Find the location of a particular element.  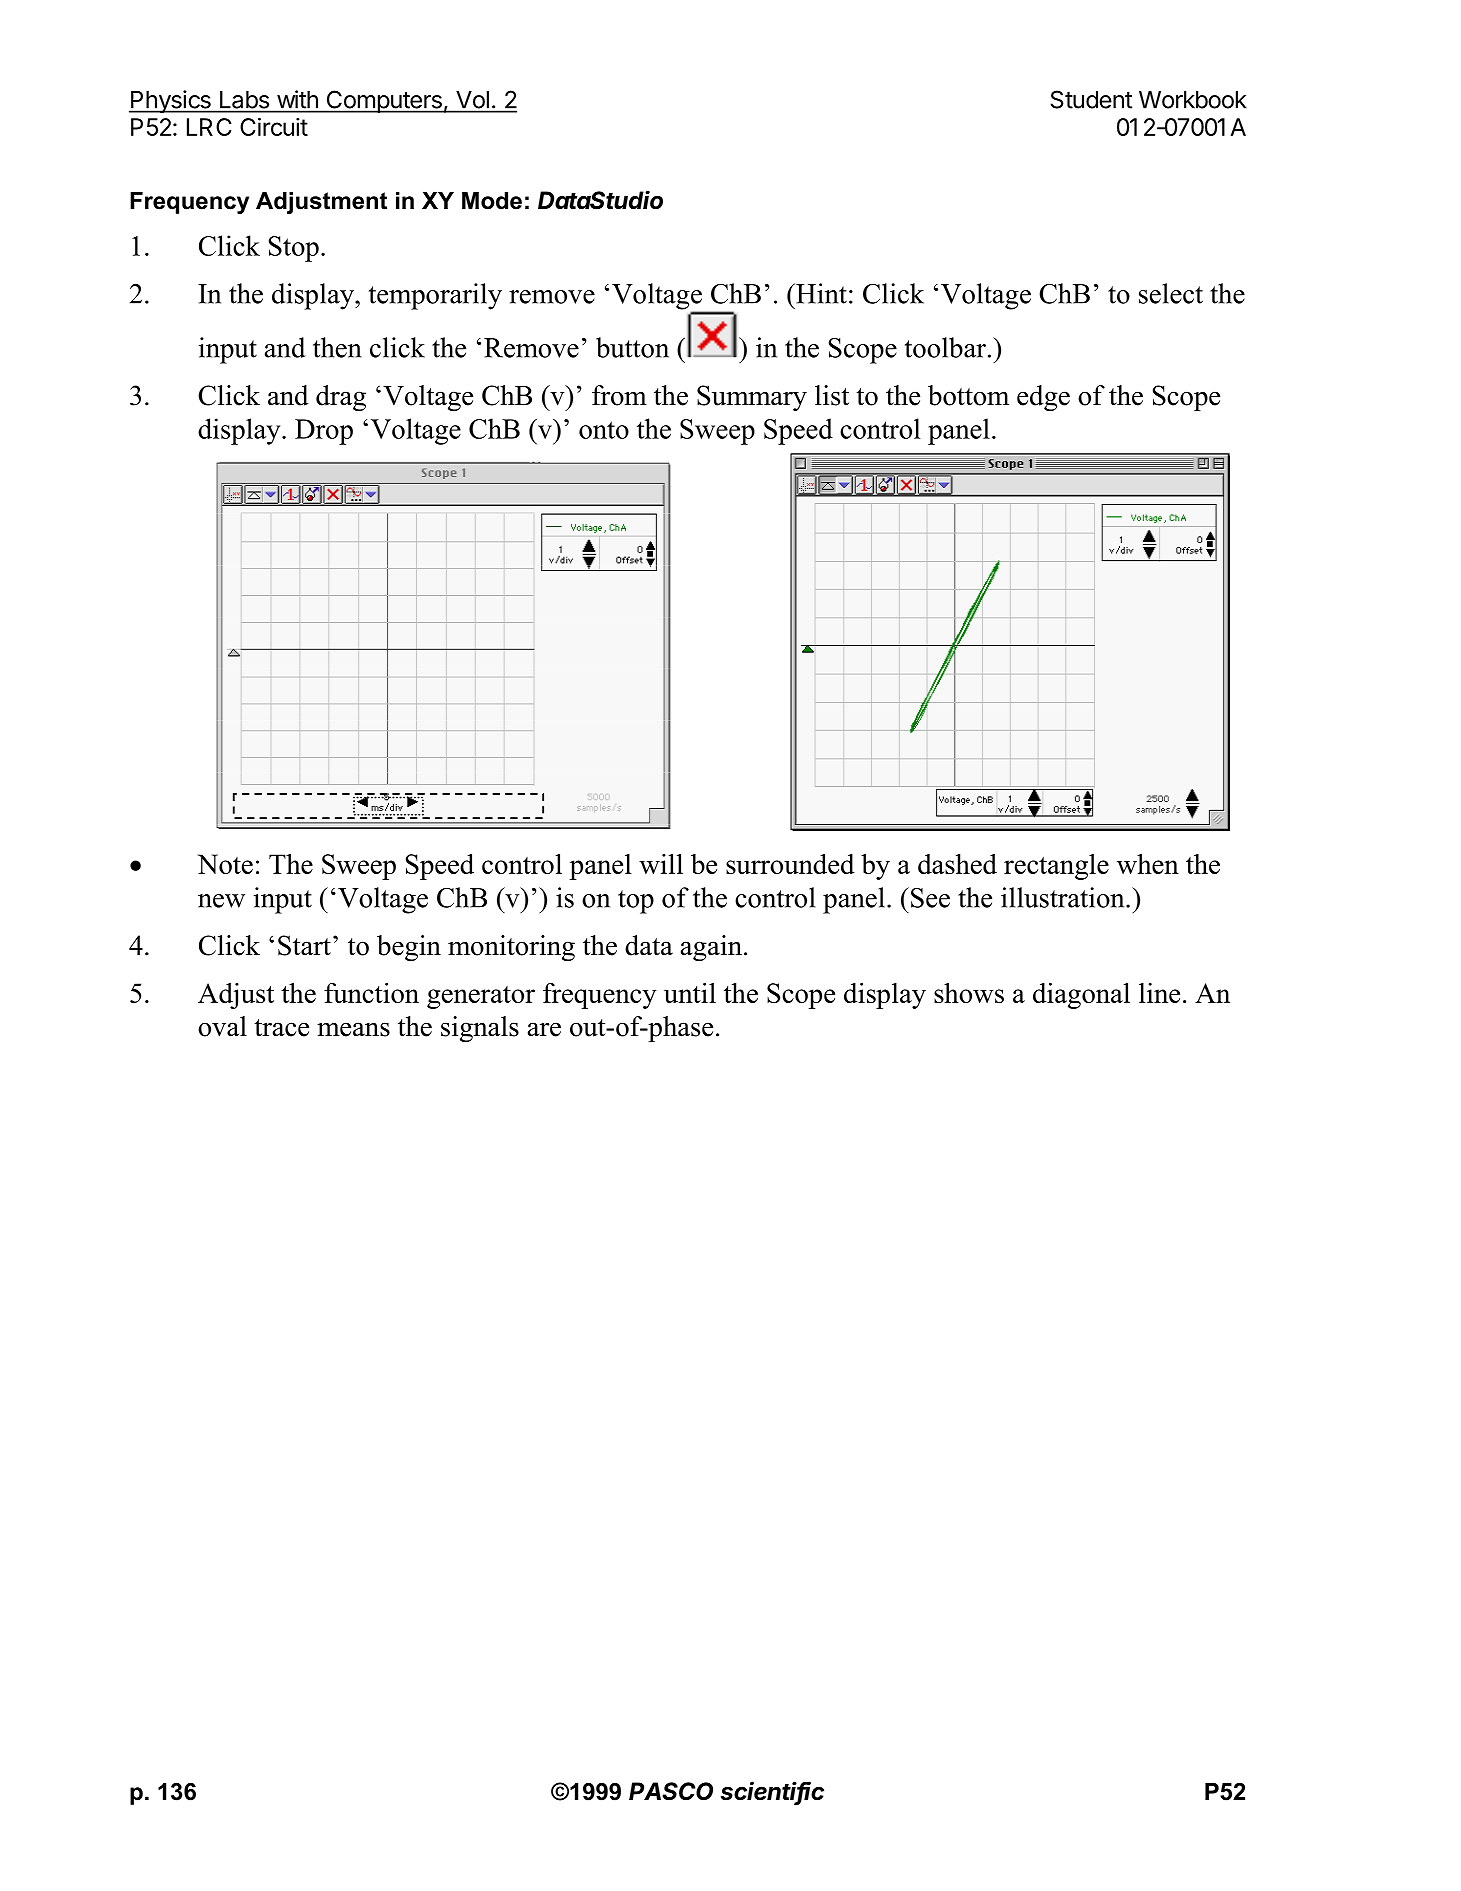

Mode is located at coordinates (492, 201).
